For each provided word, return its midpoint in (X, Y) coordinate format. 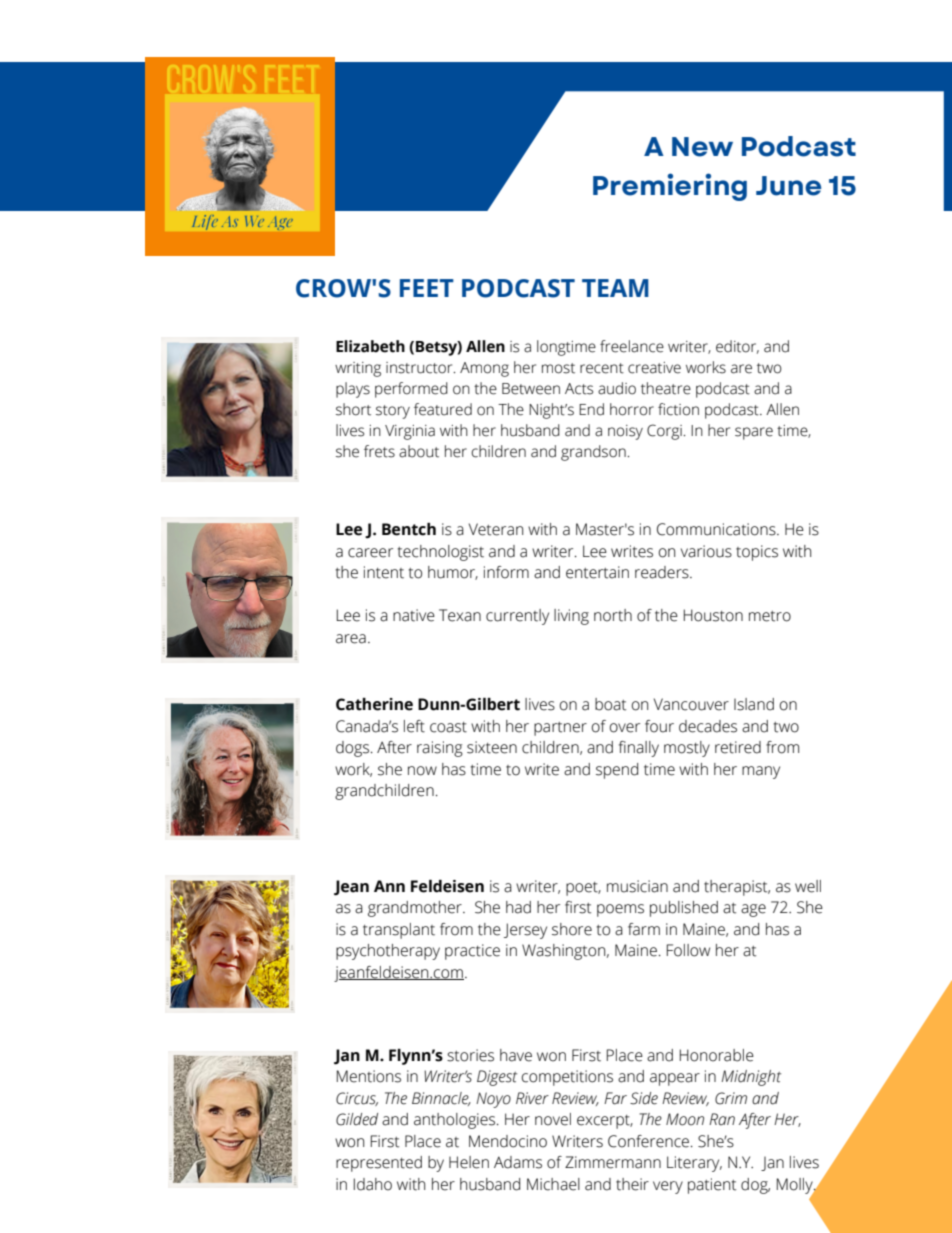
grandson (594, 453)
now (422, 771)
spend (617, 771)
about (419, 451)
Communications (717, 529)
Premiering (670, 187)
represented (379, 1164)
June (788, 186)
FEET (427, 288)
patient (712, 1186)
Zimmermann (613, 1162)
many (761, 772)
